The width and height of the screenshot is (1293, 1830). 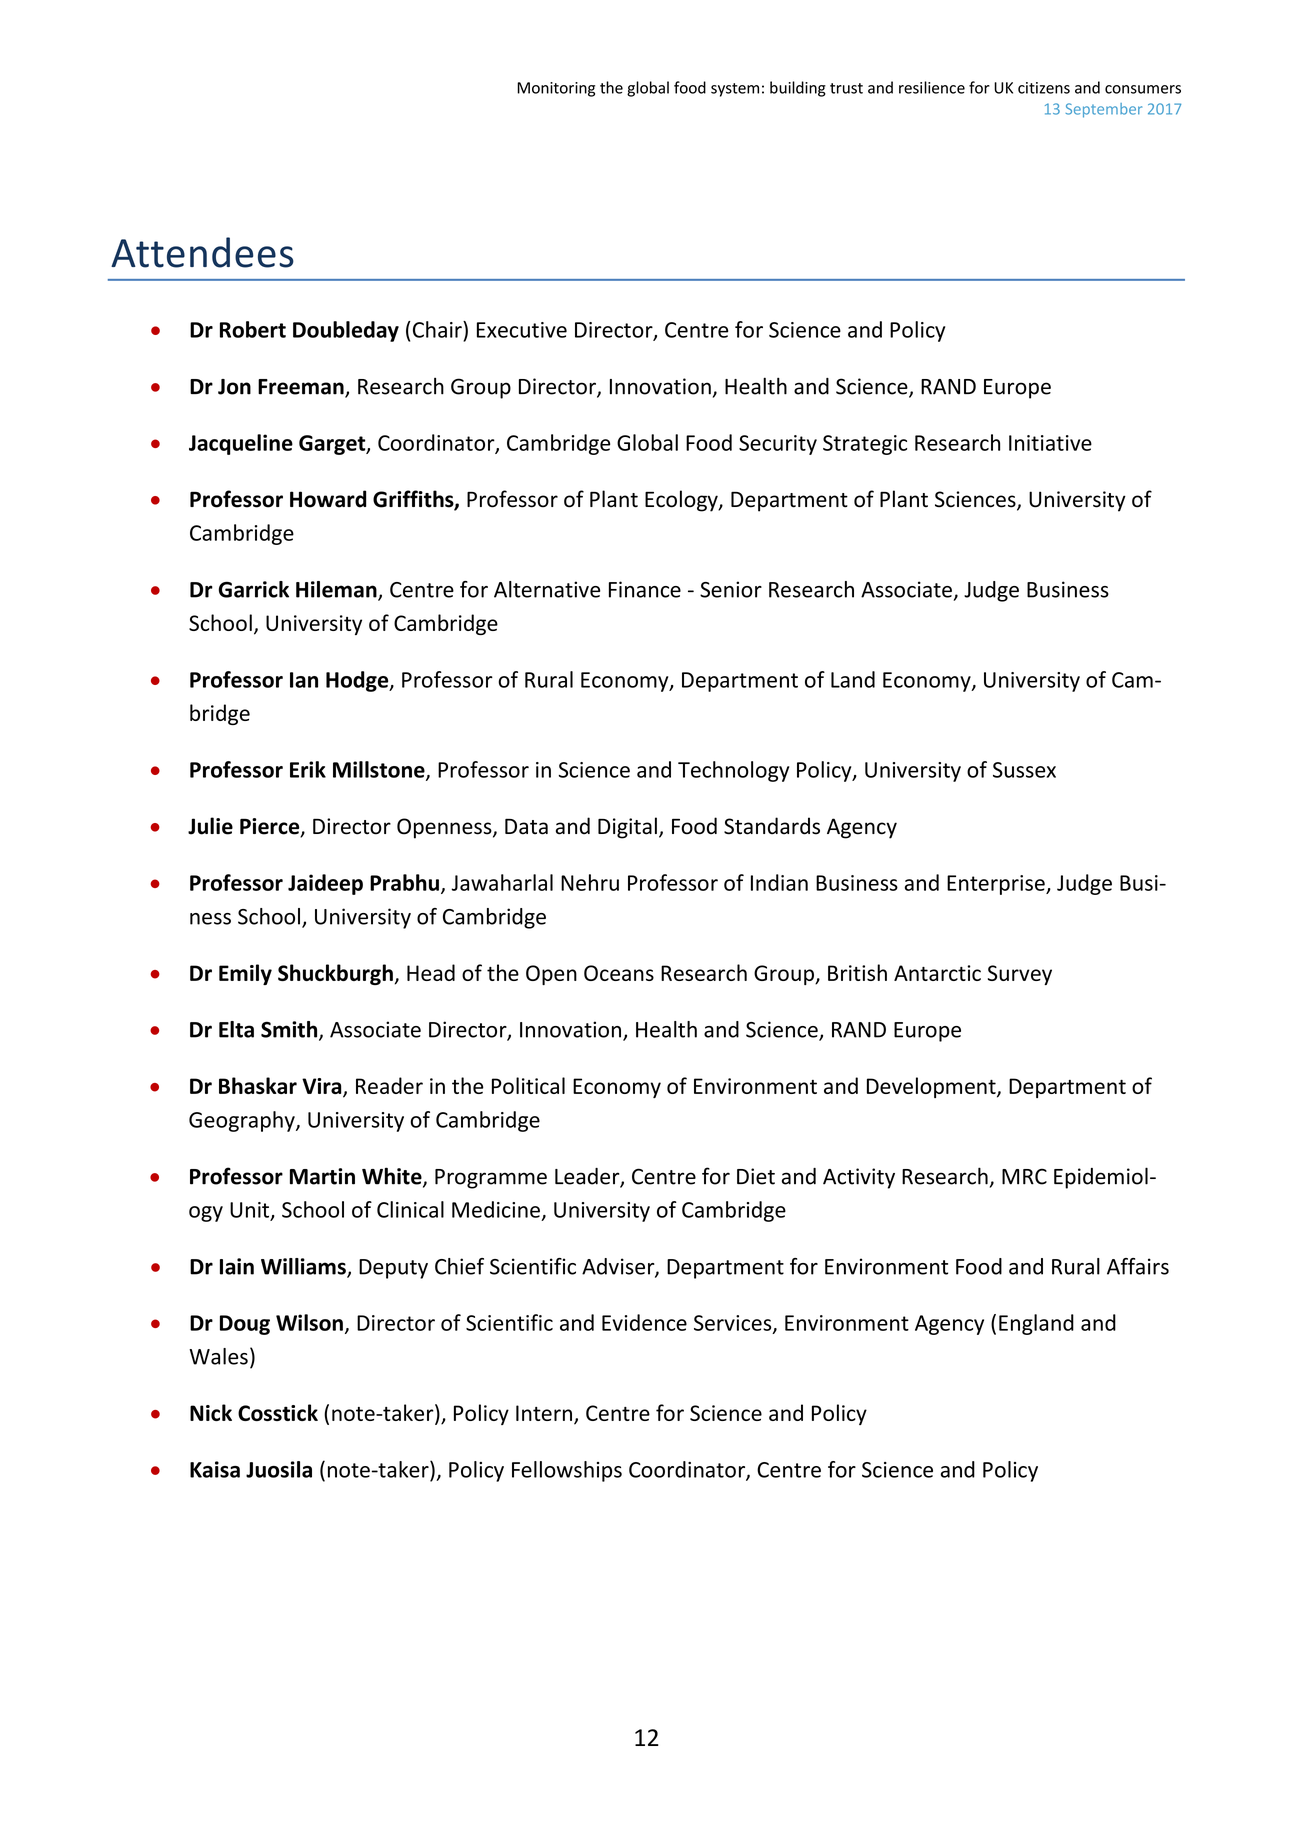 What do you see at coordinates (323, 1087) in the screenshot?
I see `Vira` at bounding box center [323, 1087].
